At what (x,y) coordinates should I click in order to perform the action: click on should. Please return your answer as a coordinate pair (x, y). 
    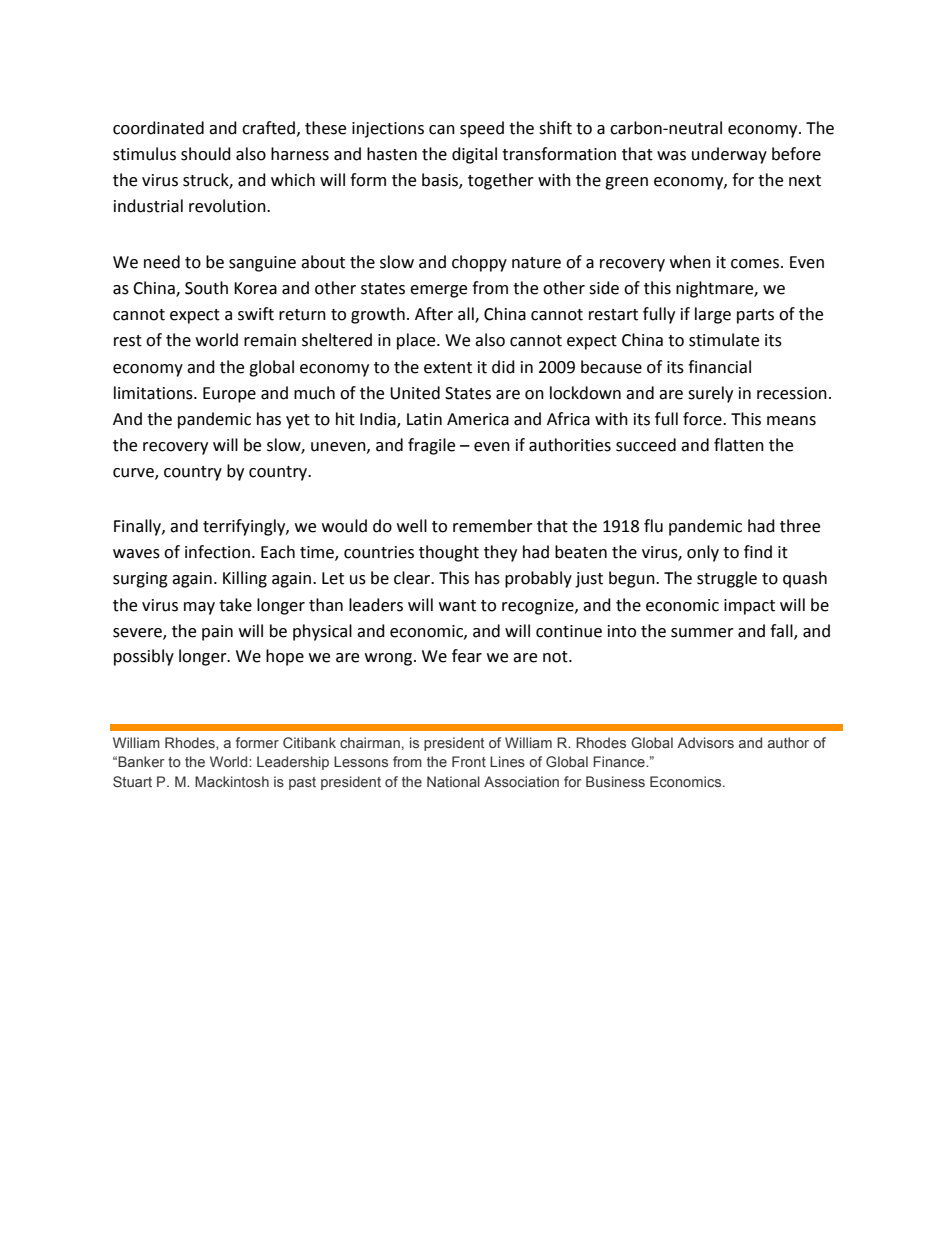
    Looking at the image, I should click on (206, 154).
